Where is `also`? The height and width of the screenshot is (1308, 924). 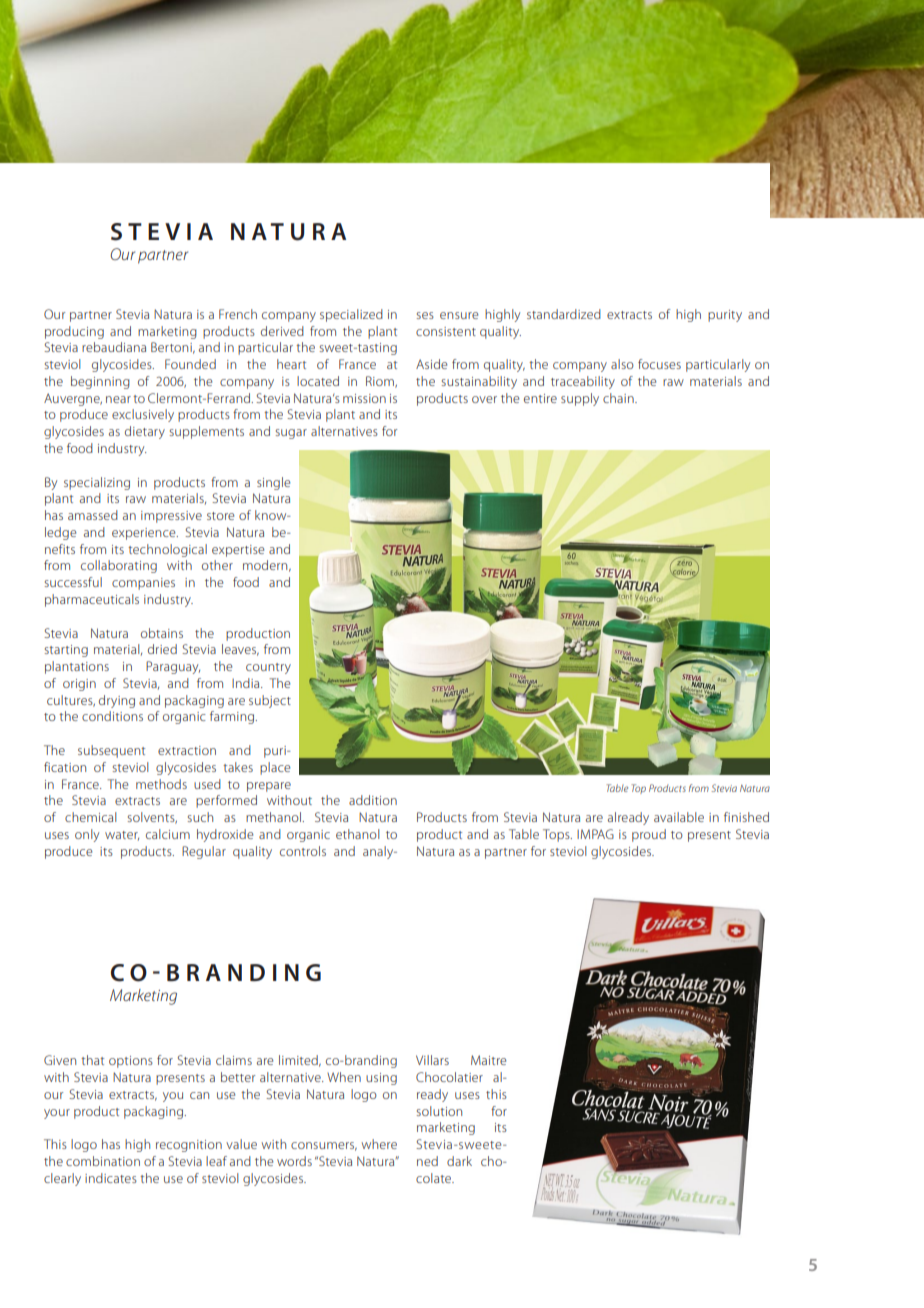 also is located at coordinates (622, 364).
